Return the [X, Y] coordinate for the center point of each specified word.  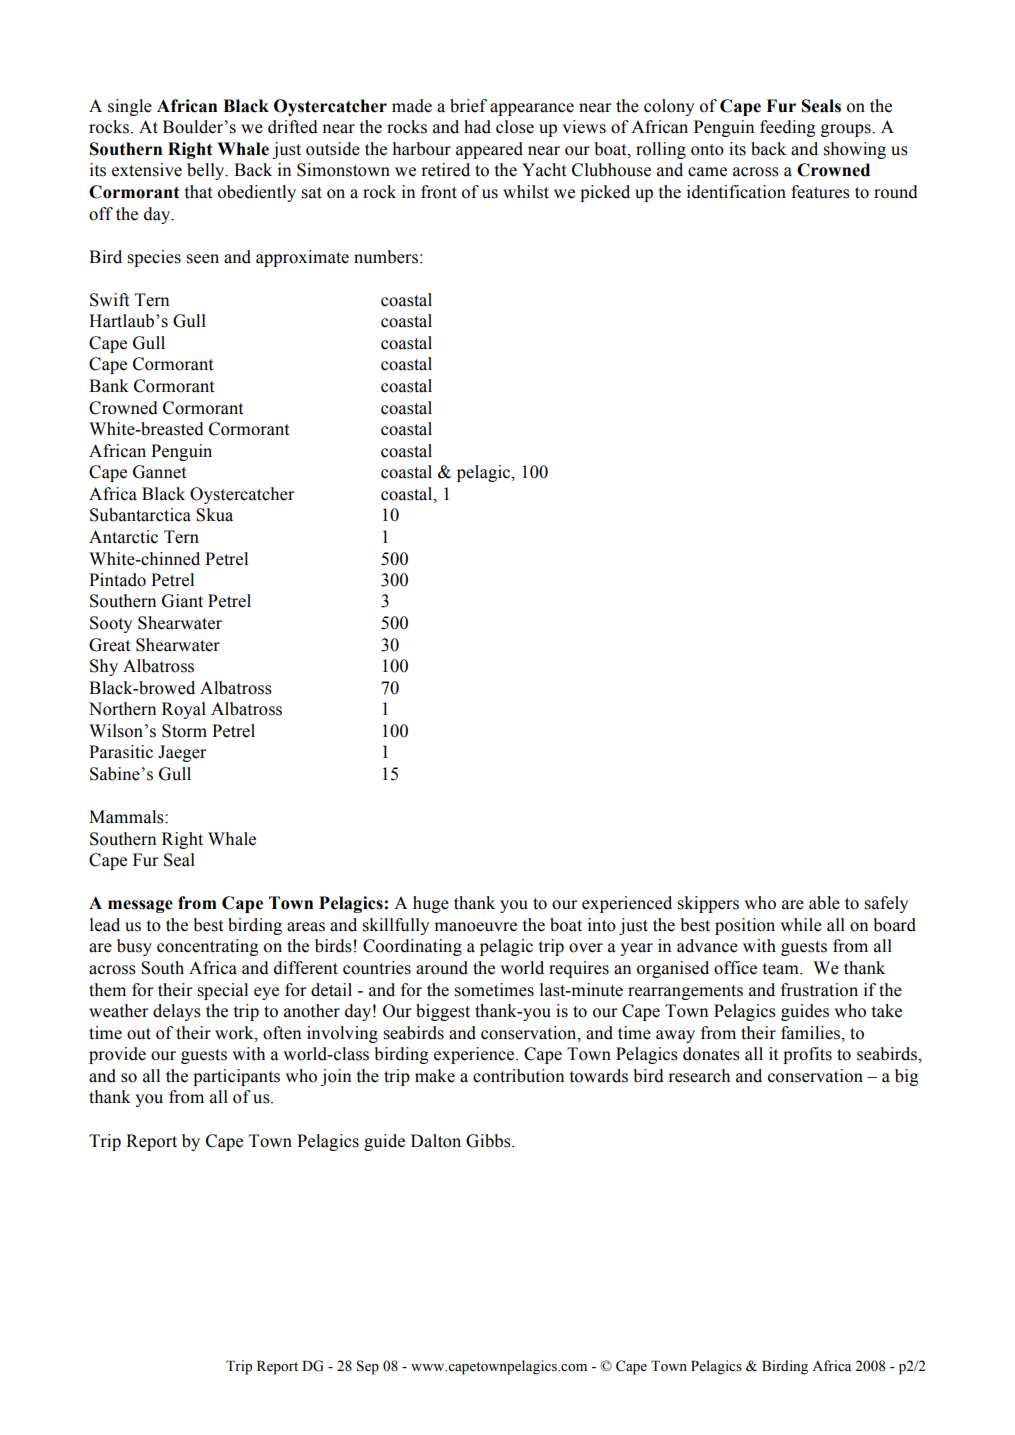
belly [207, 171]
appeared [489, 150]
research [699, 1076]
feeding [787, 128]
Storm [184, 731]
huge [431, 904]
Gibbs [489, 1141]
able [824, 903]
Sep [368, 1367]
